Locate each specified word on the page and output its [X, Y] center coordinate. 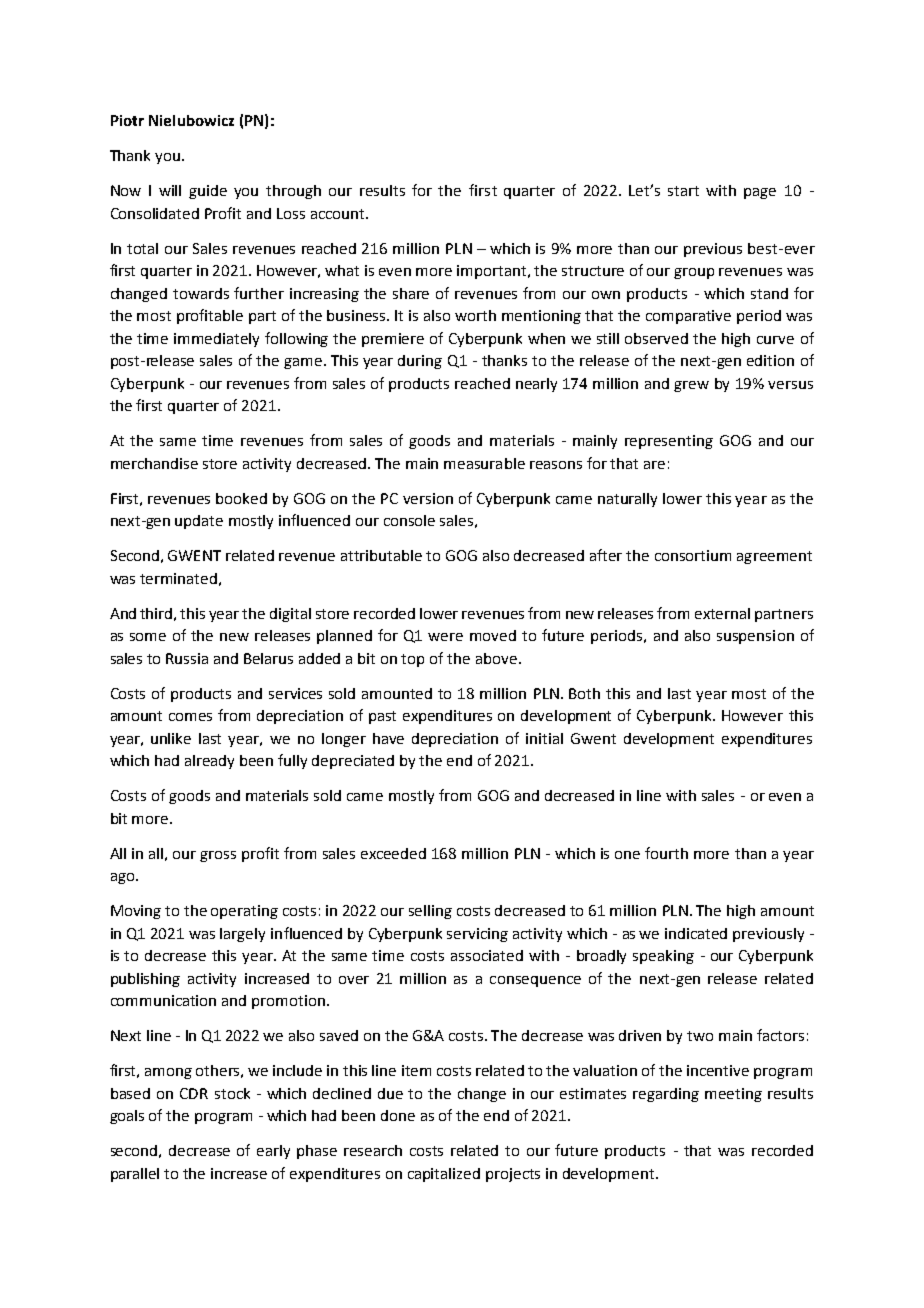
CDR [194, 1093]
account [339, 214]
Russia [187, 658]
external [722, 613]
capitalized [444, 1175]
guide [208, 192]
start [683, 191]
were [445, 637]
